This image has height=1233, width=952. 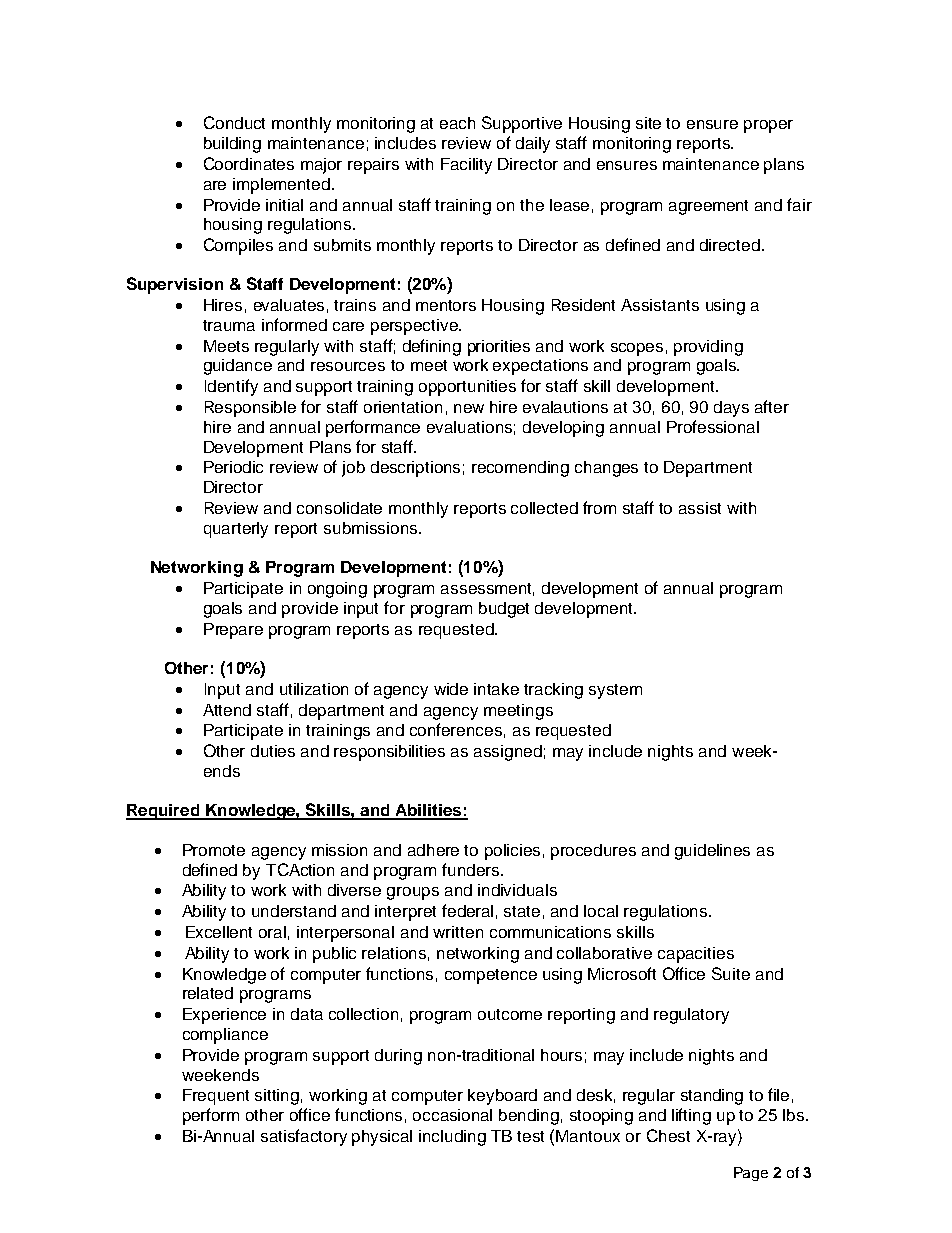 I want to click on Prepare, so click(x=233, y=631).
